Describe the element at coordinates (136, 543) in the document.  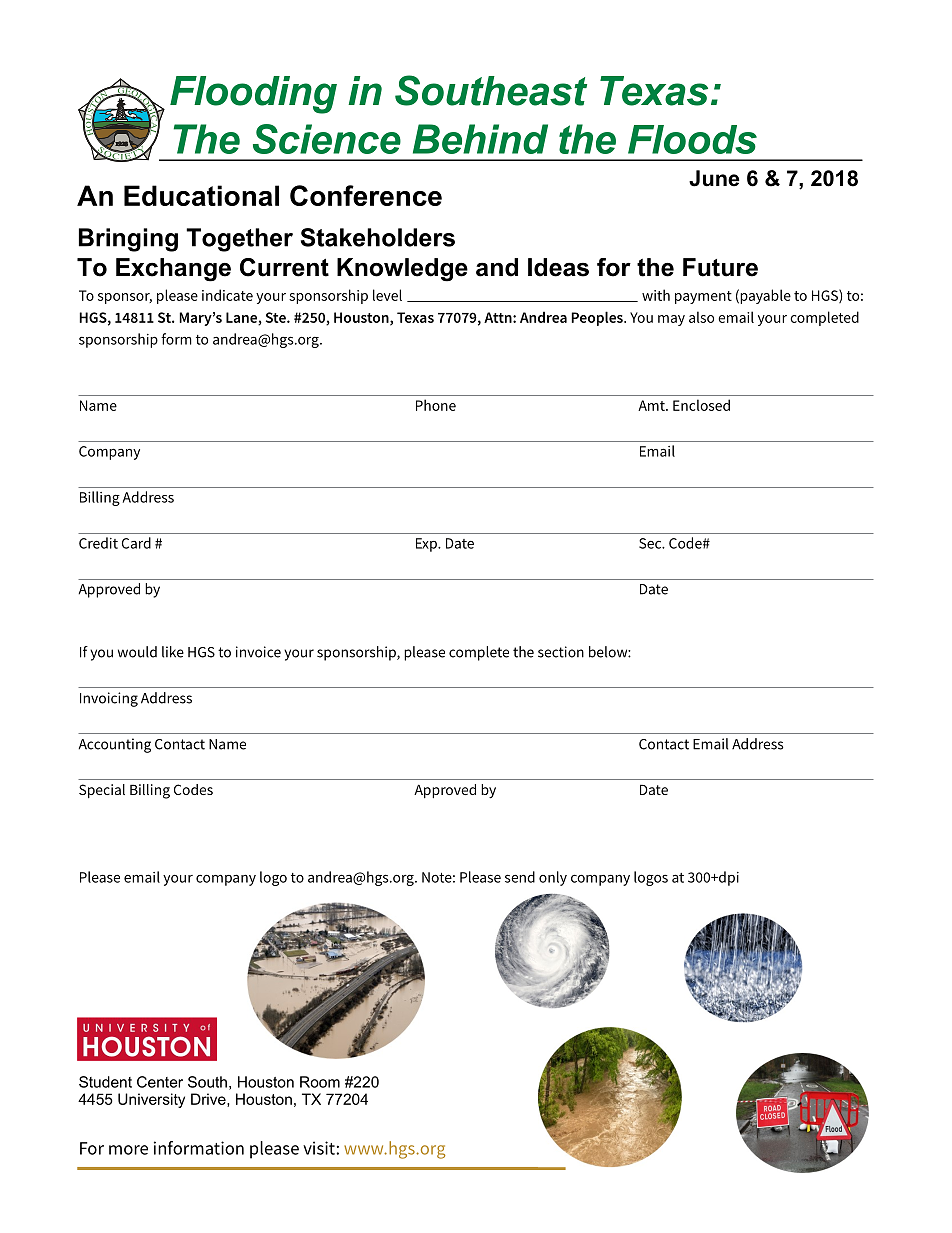
I see `Card` at that location.
